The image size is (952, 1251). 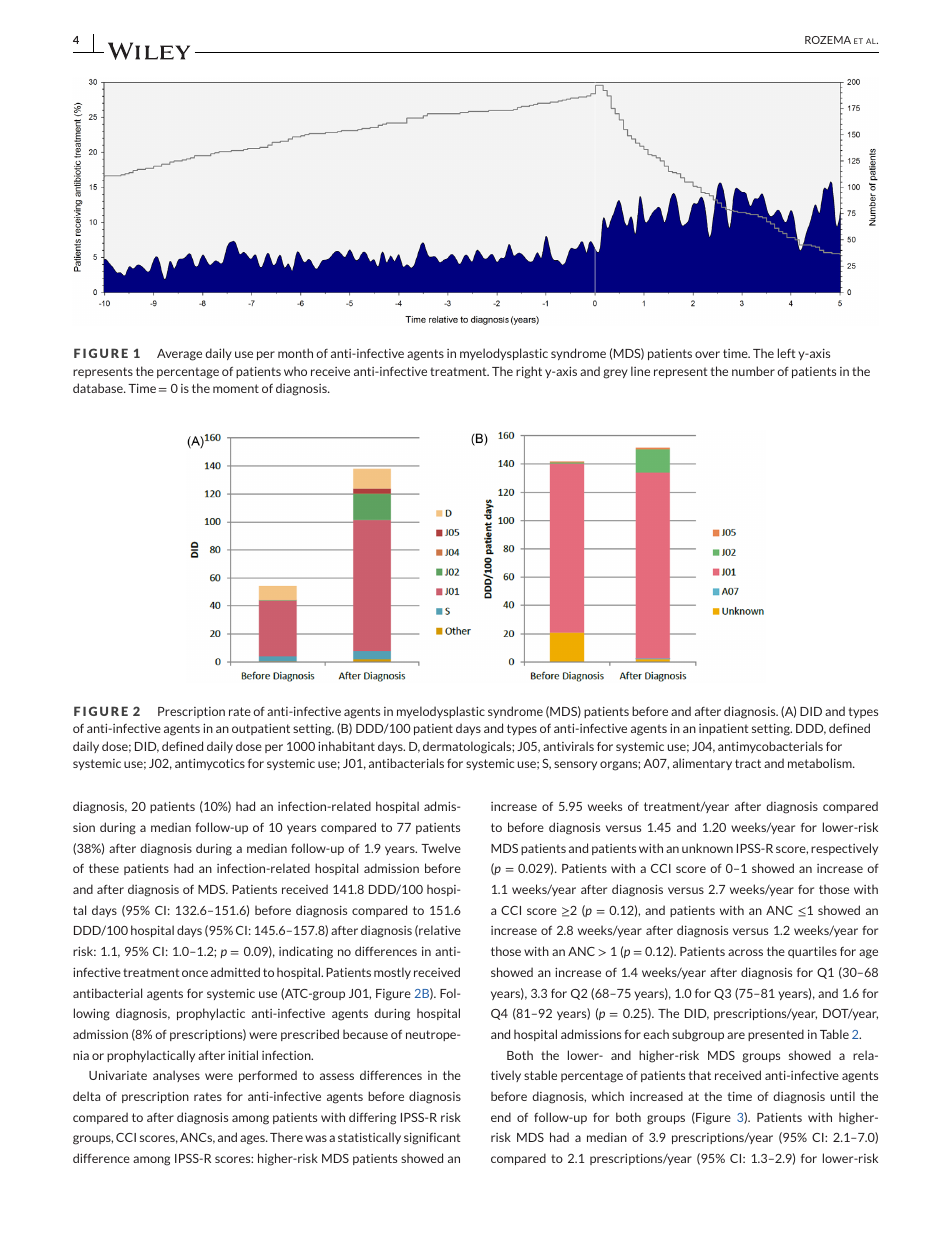 I want to click on analyses, so click(x=176, y=1076).
